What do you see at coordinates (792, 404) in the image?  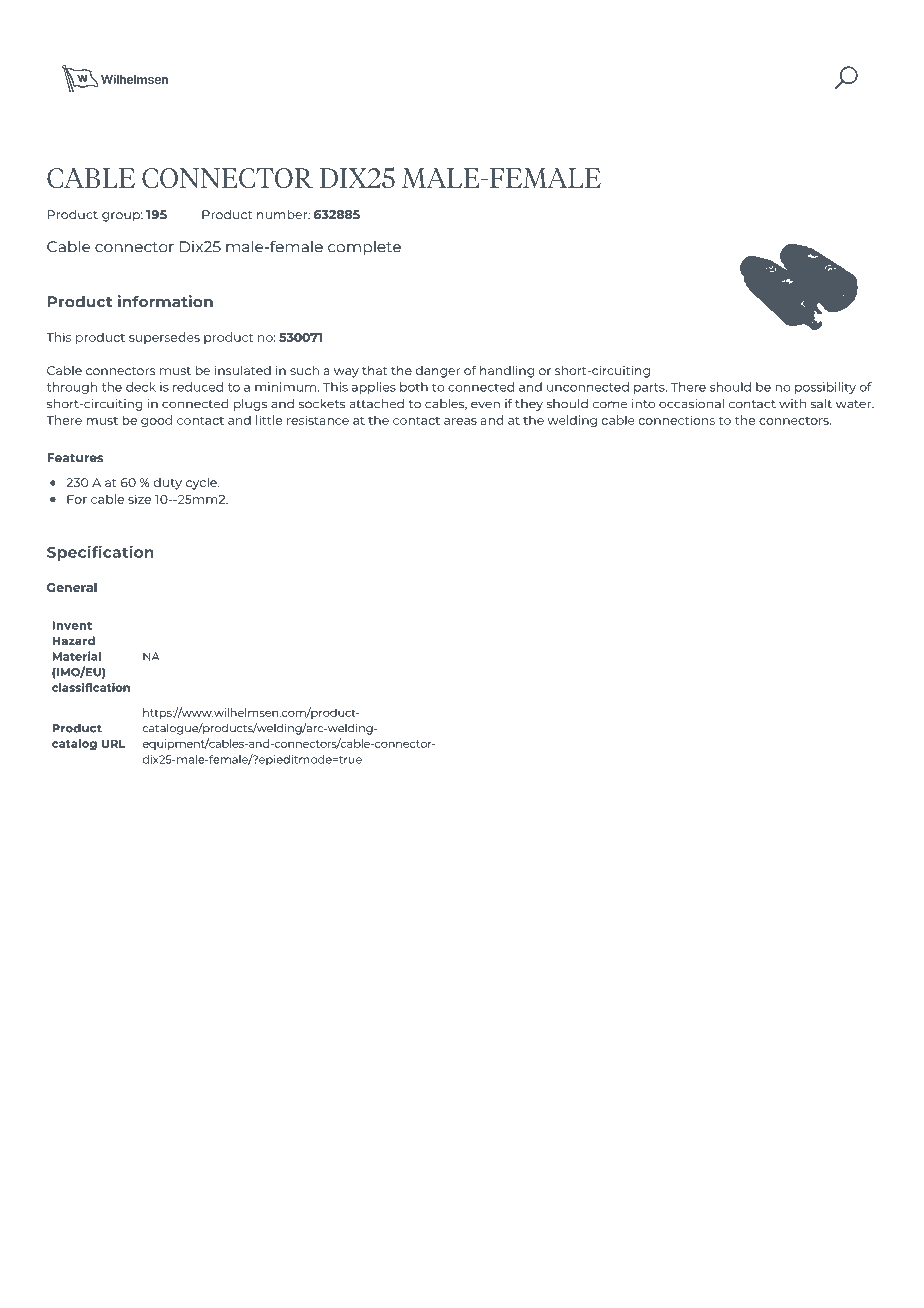 I see `with` at bounding box center [792, 404].
